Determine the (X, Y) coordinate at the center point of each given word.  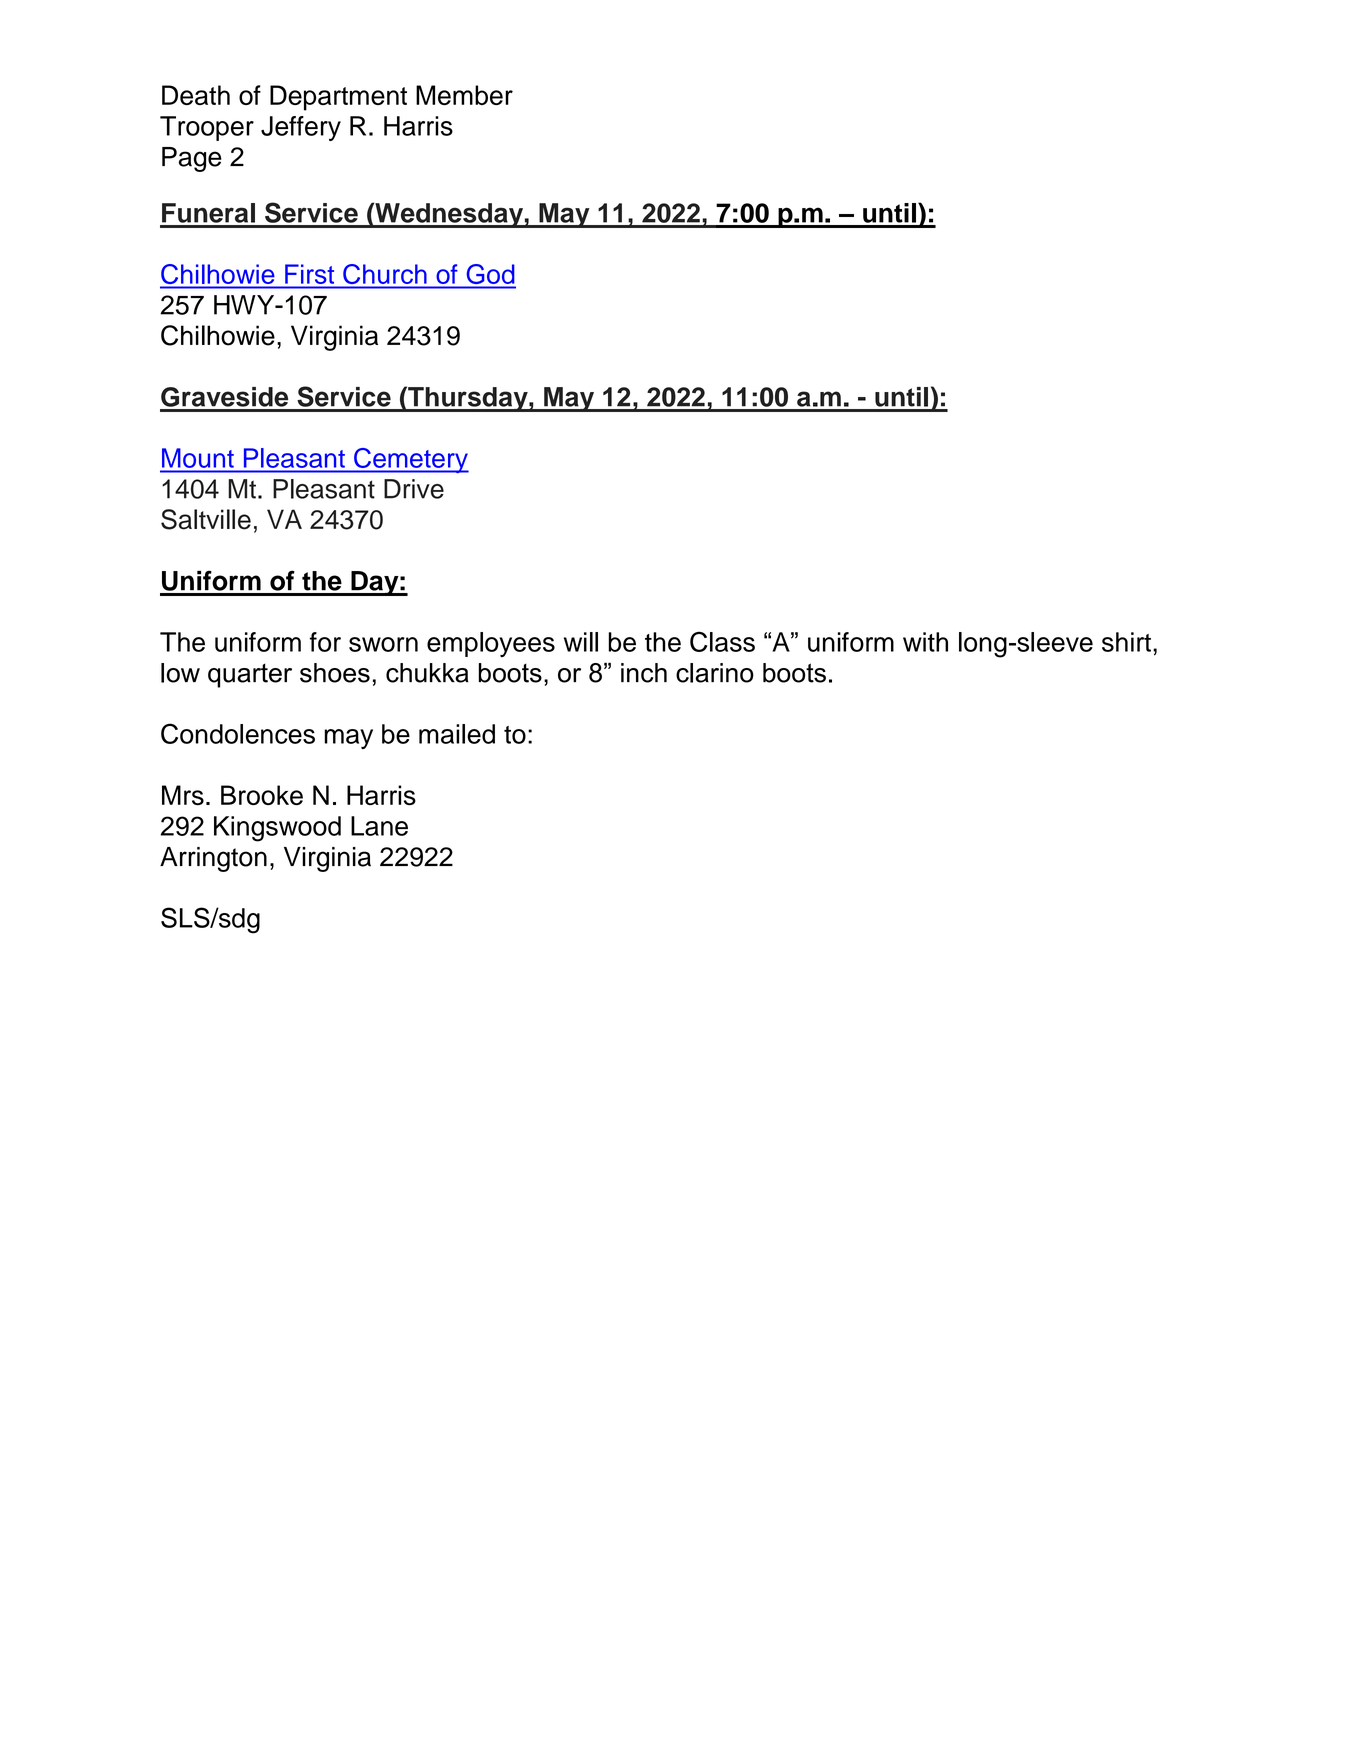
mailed (457, 734)
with (925, 642)
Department (338, 98)
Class (722, 641)
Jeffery (301, 128)
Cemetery (410, 460)
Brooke (262, 795)
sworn (383, 644)
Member (464, 95)
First (309, 274)
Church (384, 274)
